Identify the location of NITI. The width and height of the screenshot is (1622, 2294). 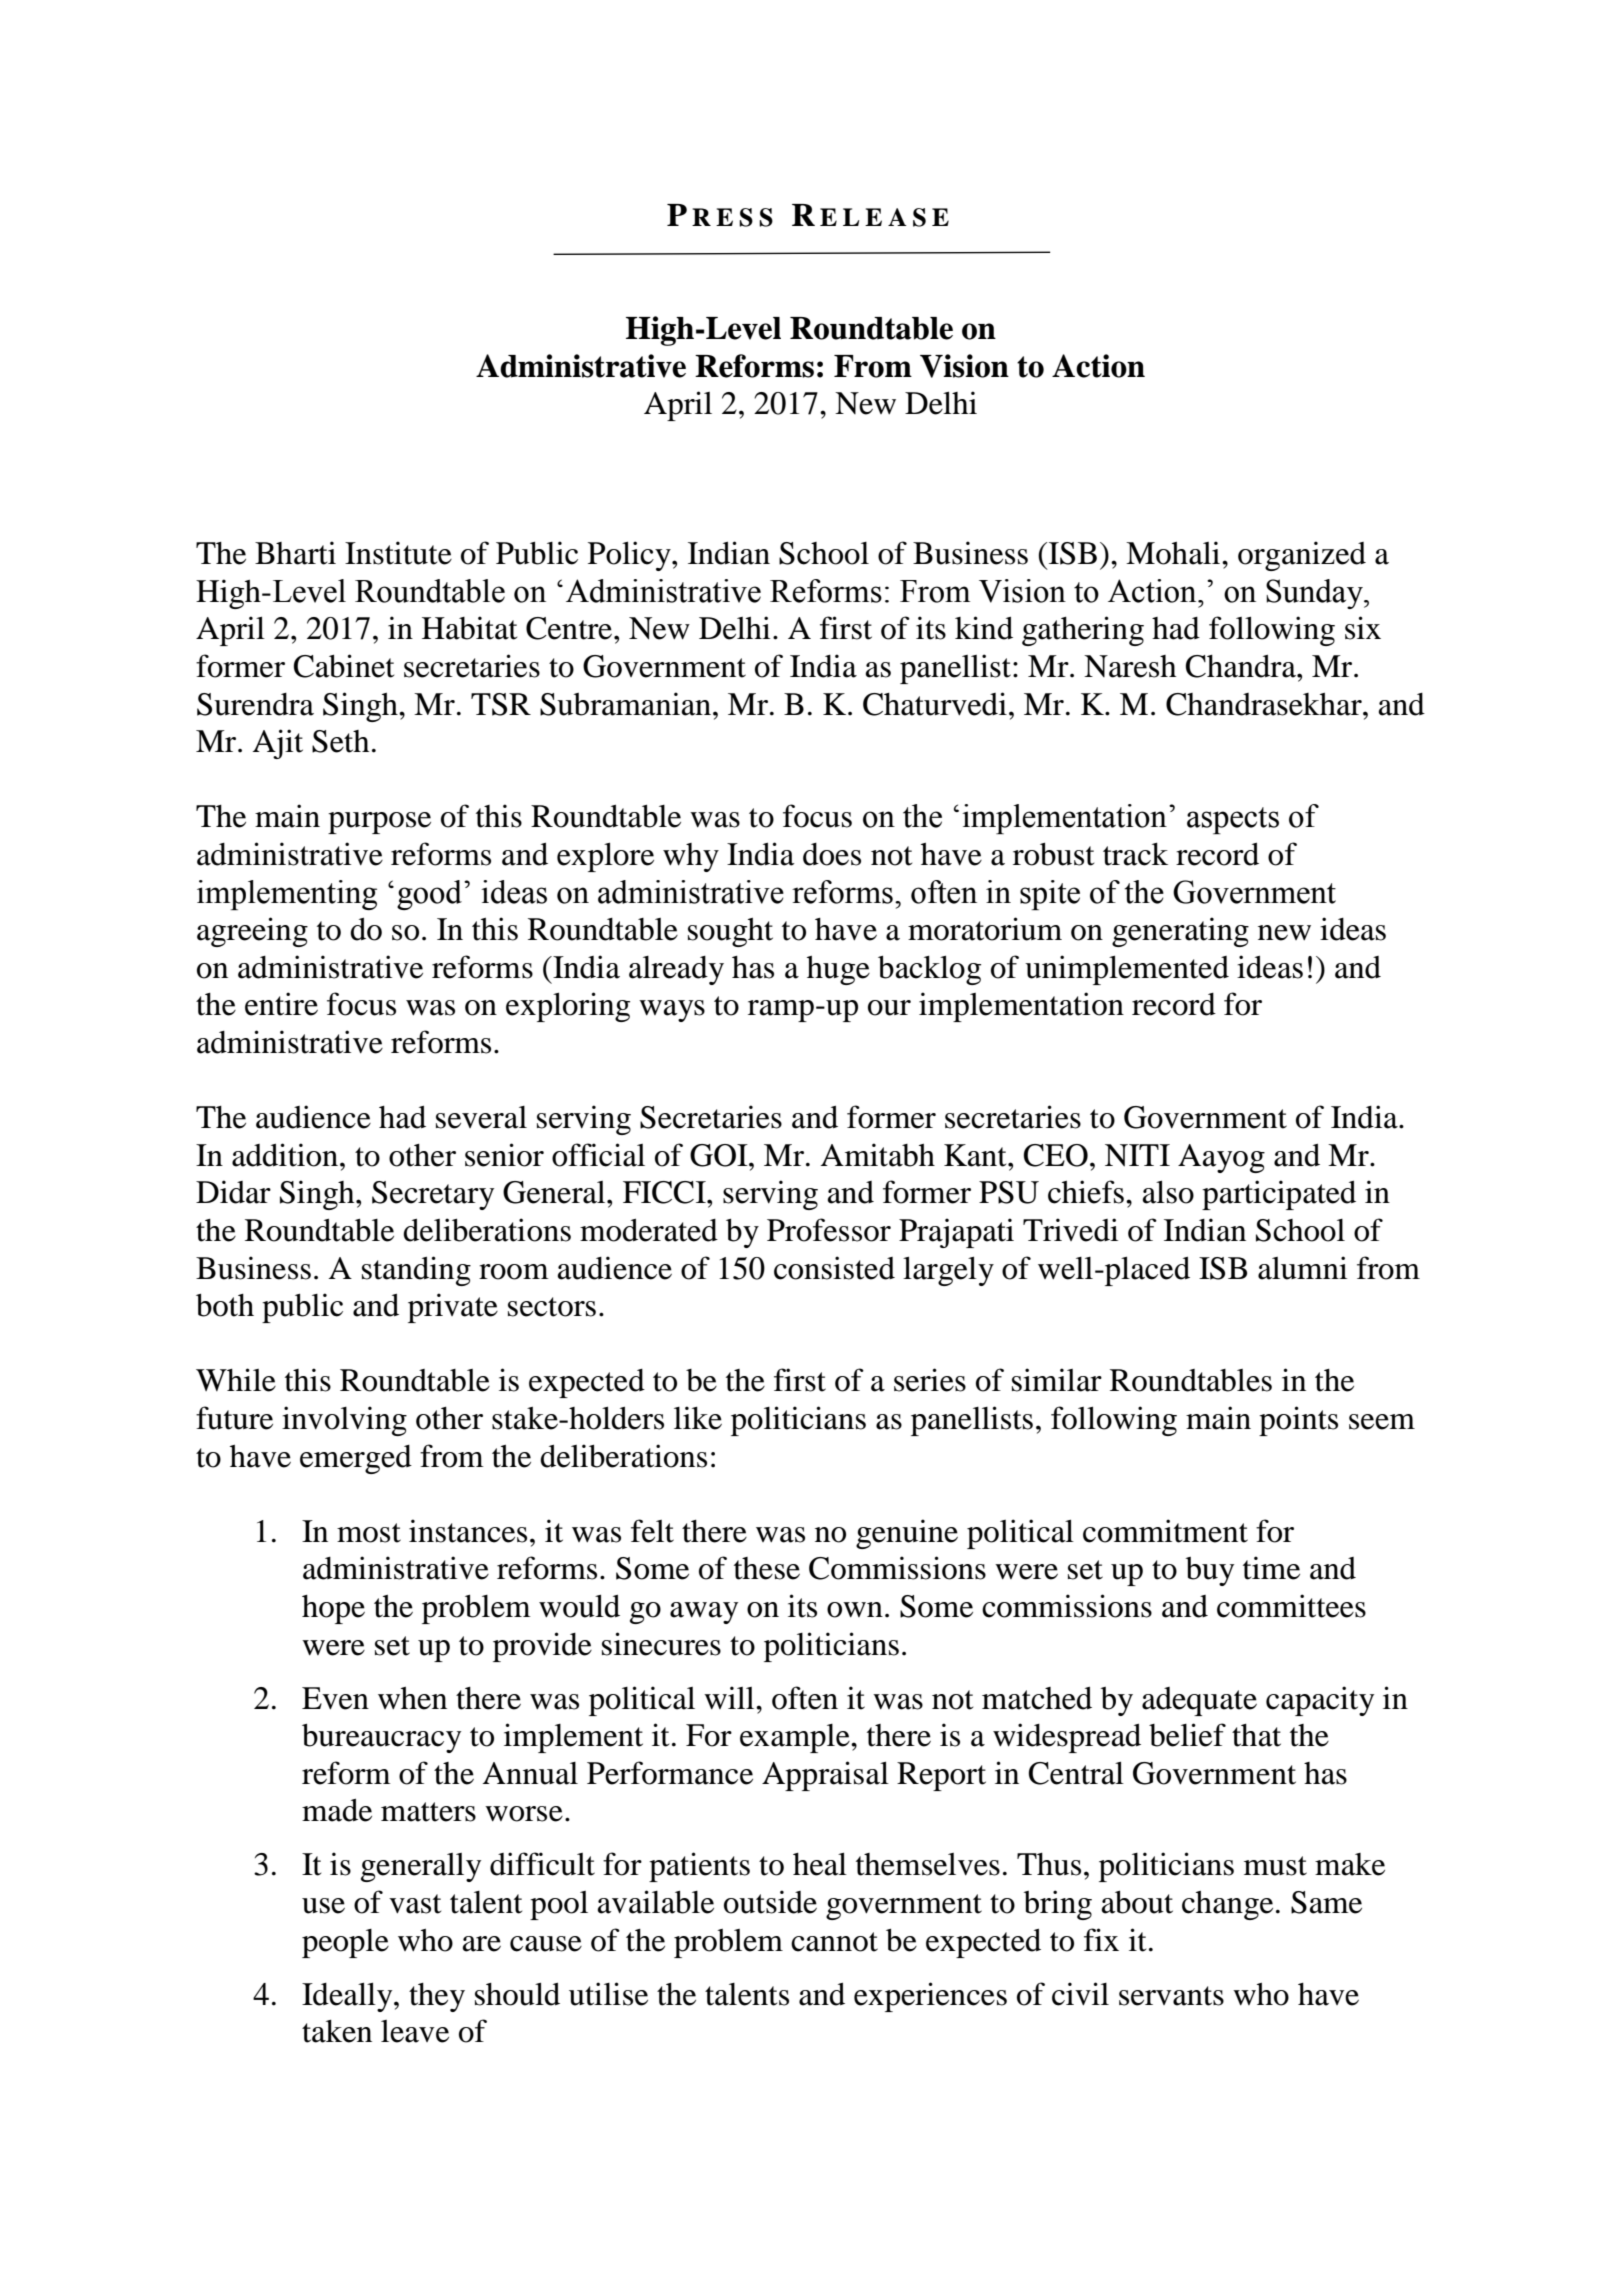
(1137, 1155).
